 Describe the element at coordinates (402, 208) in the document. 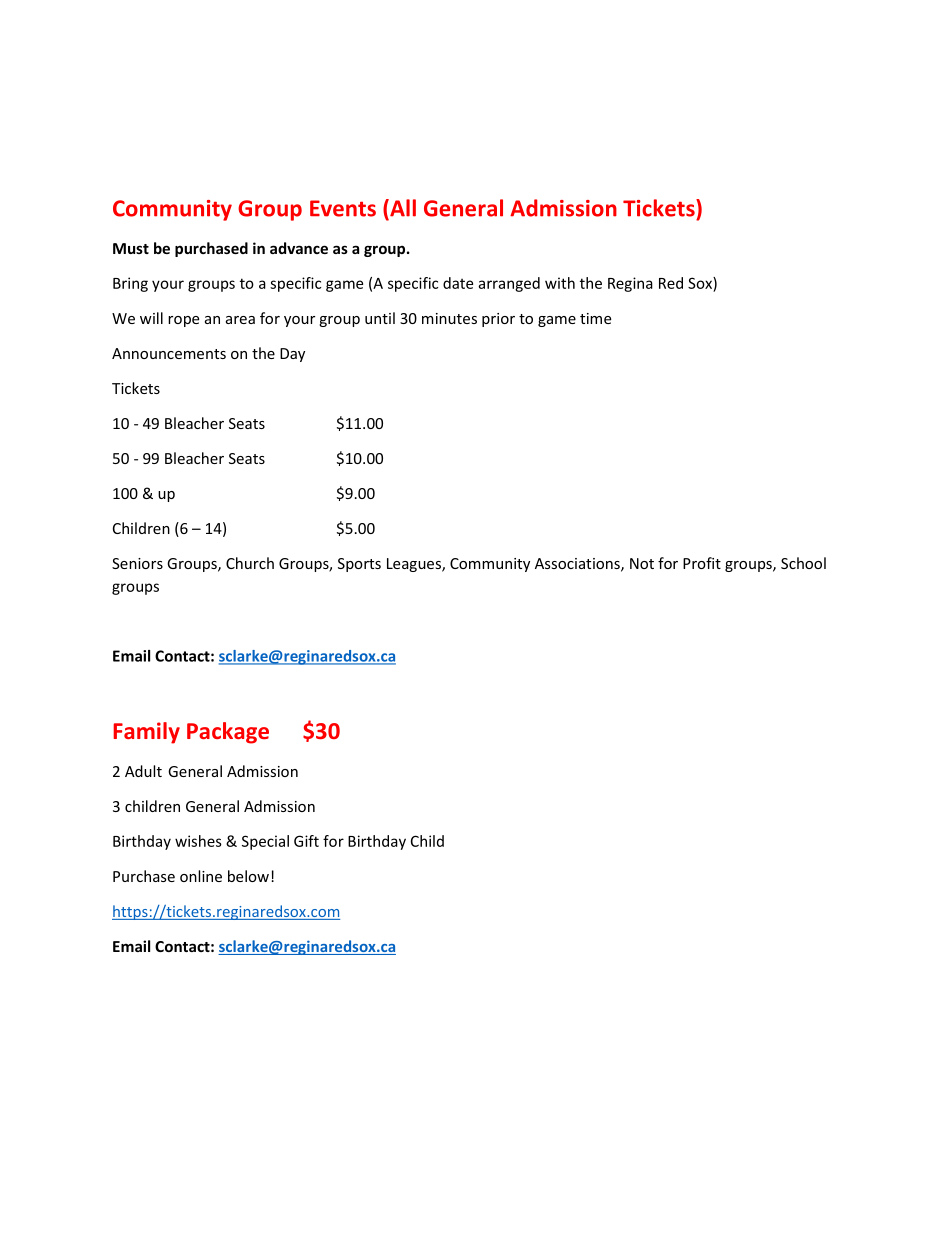

I see `All` at that location.
